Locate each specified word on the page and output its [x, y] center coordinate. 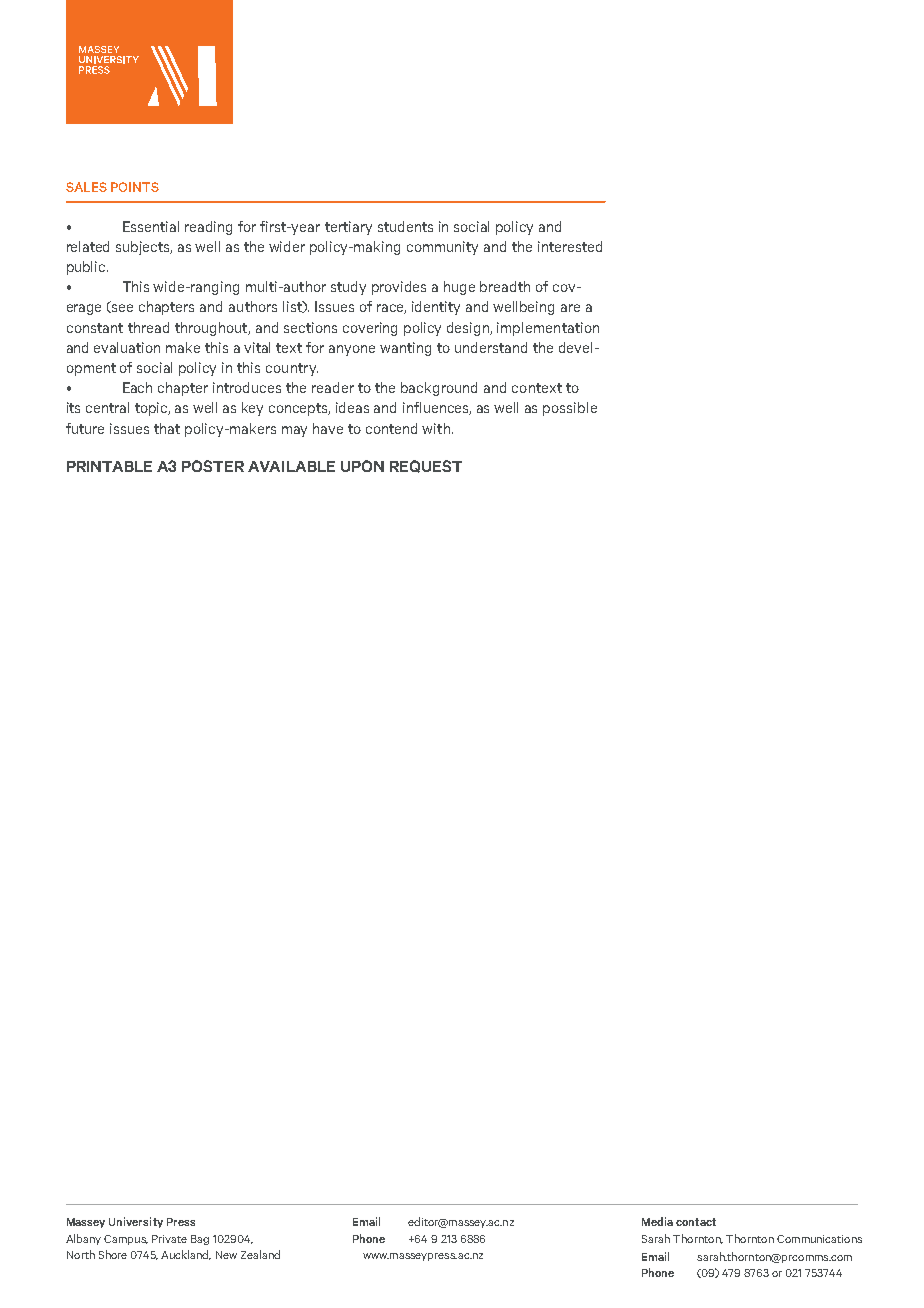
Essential [151, 226]
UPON [362, 466]
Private [169, 1239]
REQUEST [426, 466]
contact [696, 1222]
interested [570, 246]
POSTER [213, 466]
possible [570, 409]
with [436, 428]
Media [657, 1221]
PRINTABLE [109, 466]
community [442, 248]
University [136, 1222]
